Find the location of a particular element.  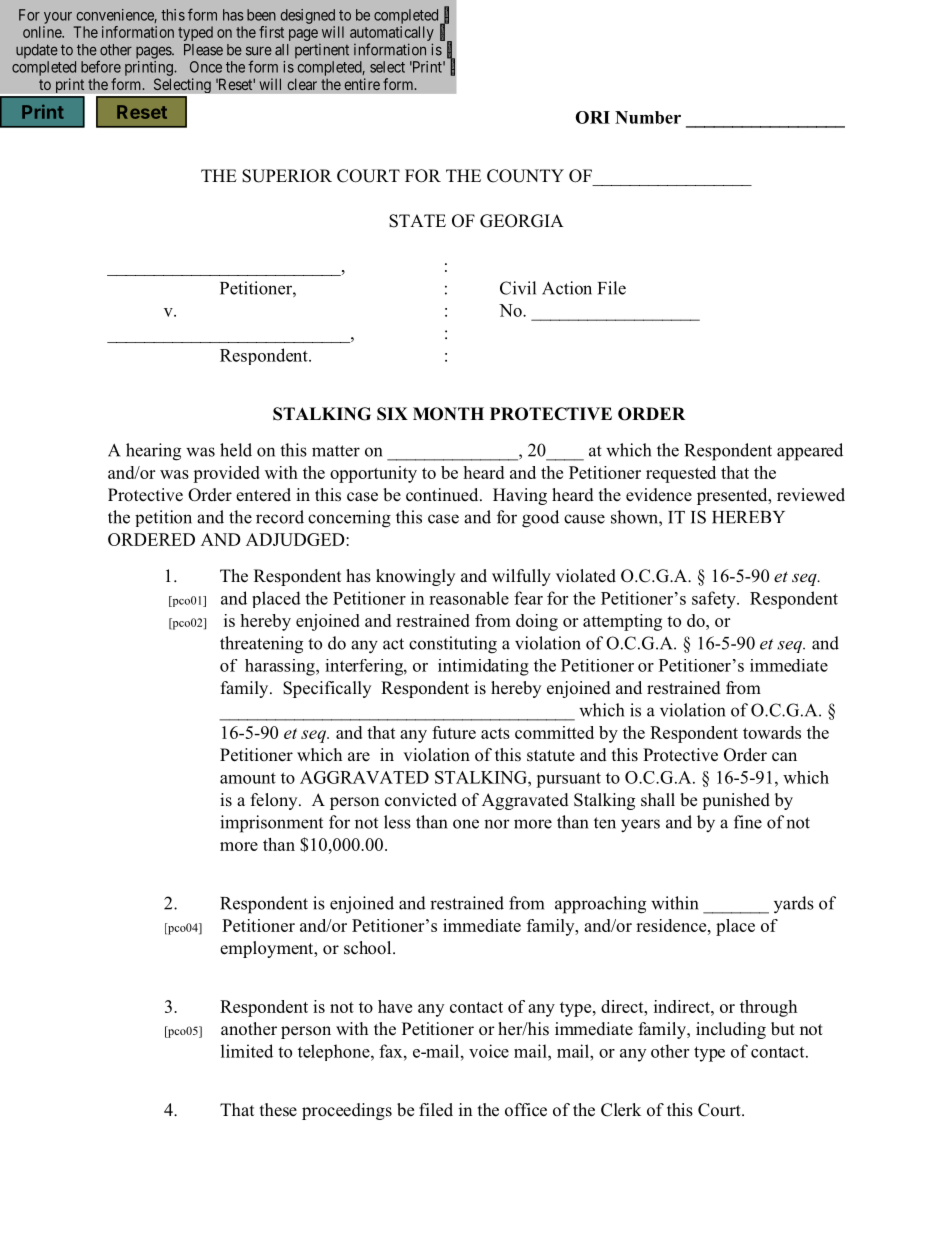

COUNTY is located at coordinates (525, 176).
